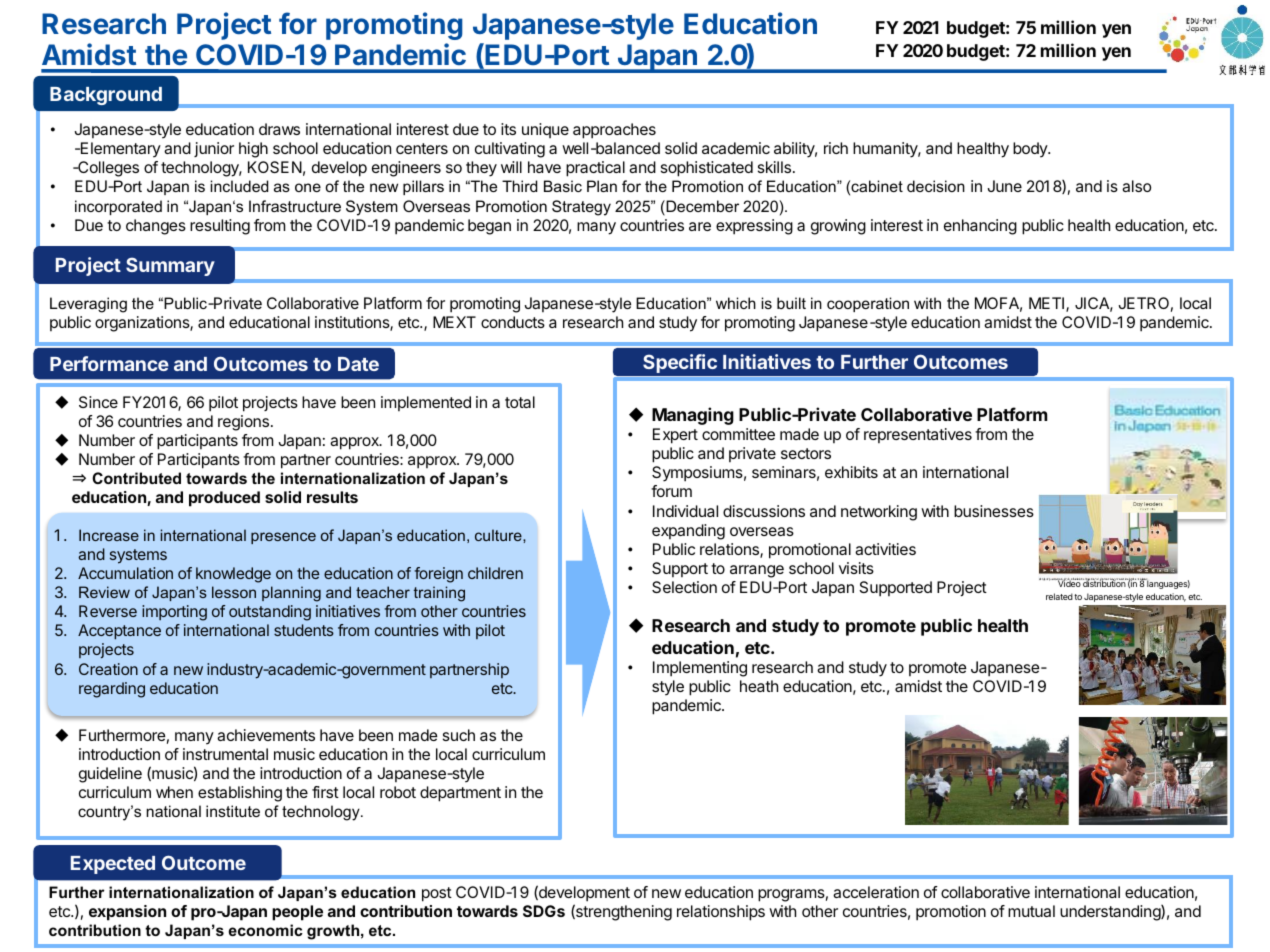  Describe the element at coordinates (225, 754) in the image. I see `instrumental` at that location.
